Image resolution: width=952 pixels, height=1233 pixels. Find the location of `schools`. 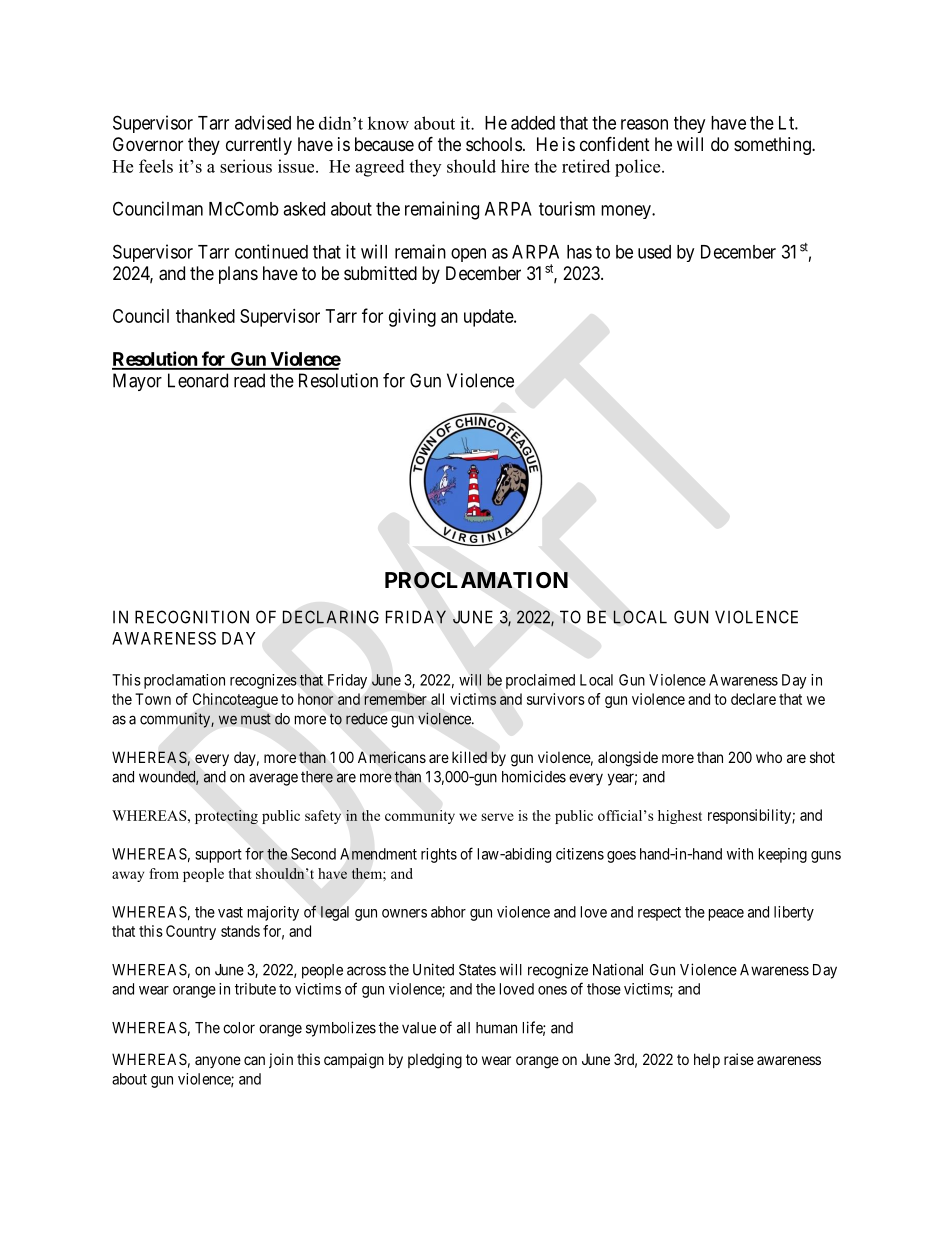

schools is located at coordinates (494, 144).
